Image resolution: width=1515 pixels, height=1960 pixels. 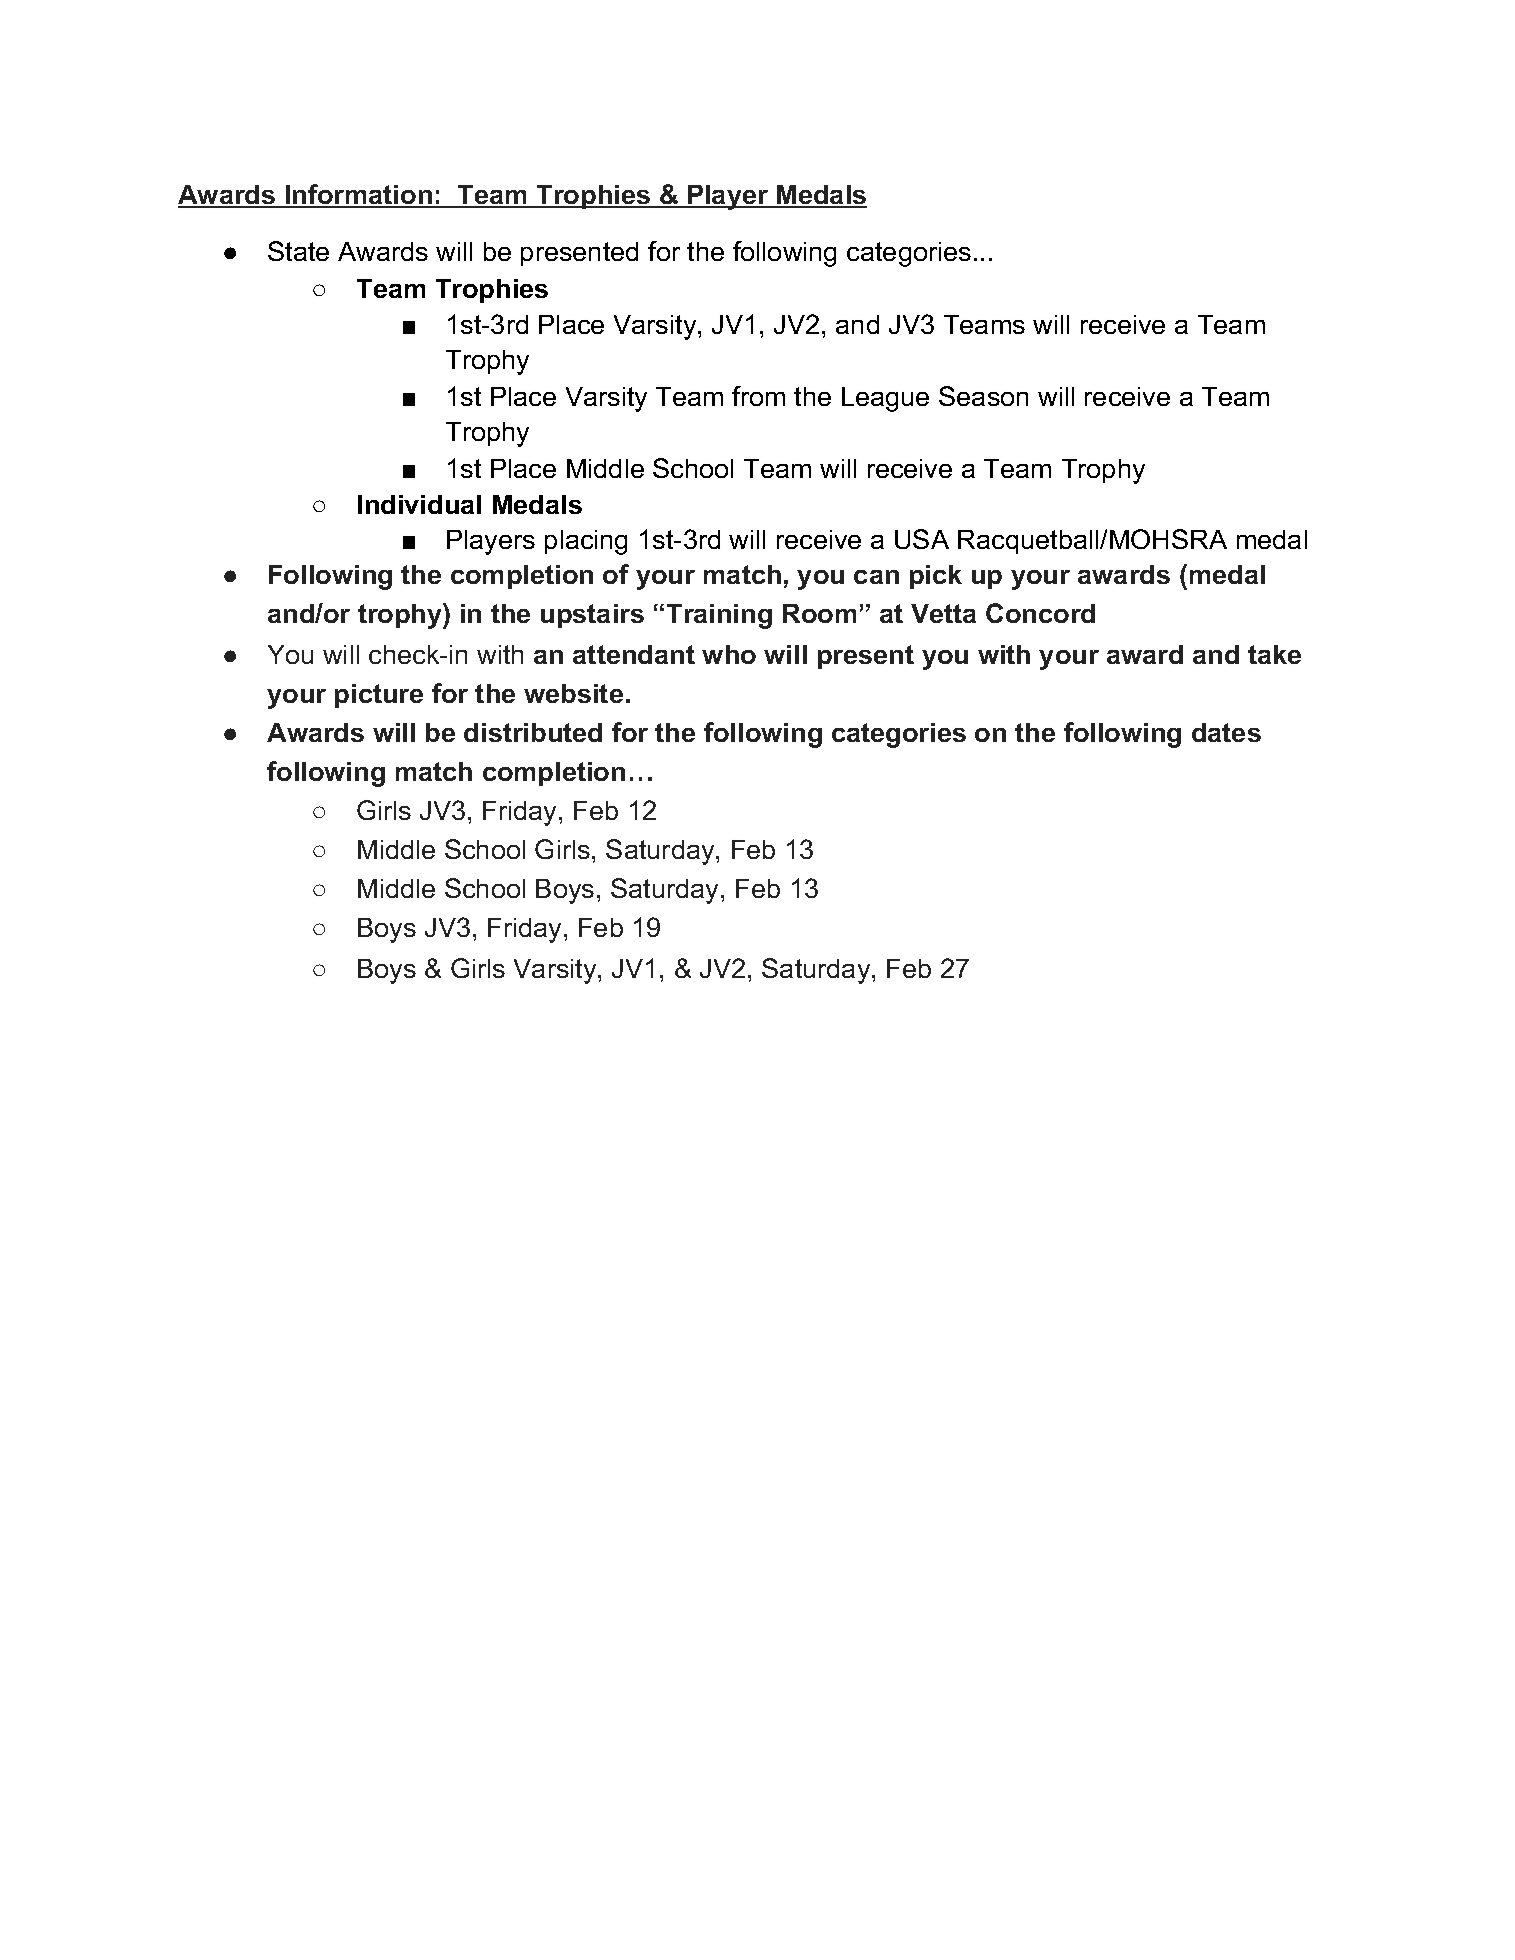 I want to click on Season, so click(x=983, y=396).
